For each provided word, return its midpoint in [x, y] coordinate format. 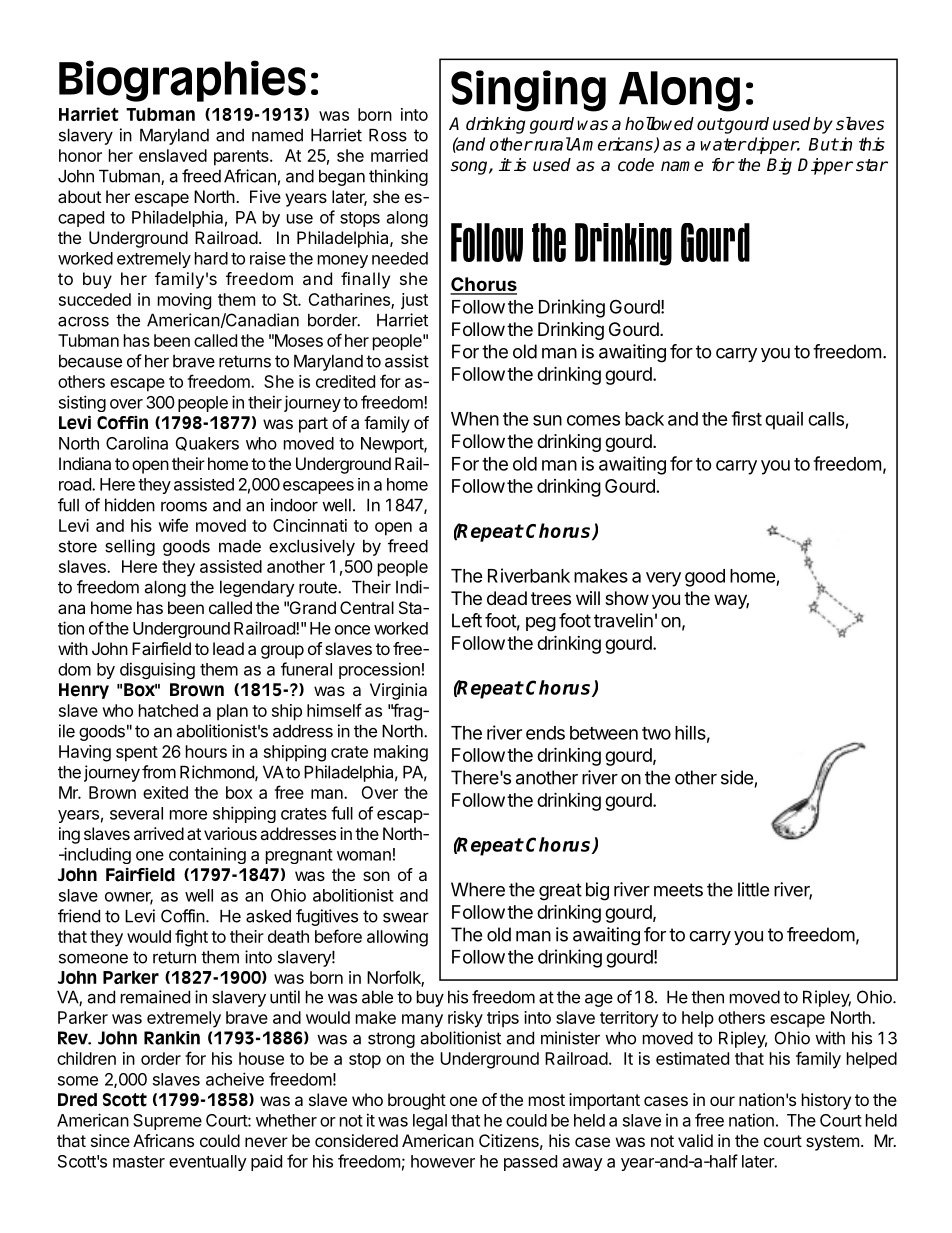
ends [545, 733]
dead [507, 598]
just [414, 301]
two [656, 733]
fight [191, 938]
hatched [168, 710]
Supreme [167, 1122]
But [823, 144]
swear [406, 917]
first [746, 418]
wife [173, 525]
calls [826, 419]
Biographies [182, 81]
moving [184, 301]
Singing [528, 91]
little [753, 889]
